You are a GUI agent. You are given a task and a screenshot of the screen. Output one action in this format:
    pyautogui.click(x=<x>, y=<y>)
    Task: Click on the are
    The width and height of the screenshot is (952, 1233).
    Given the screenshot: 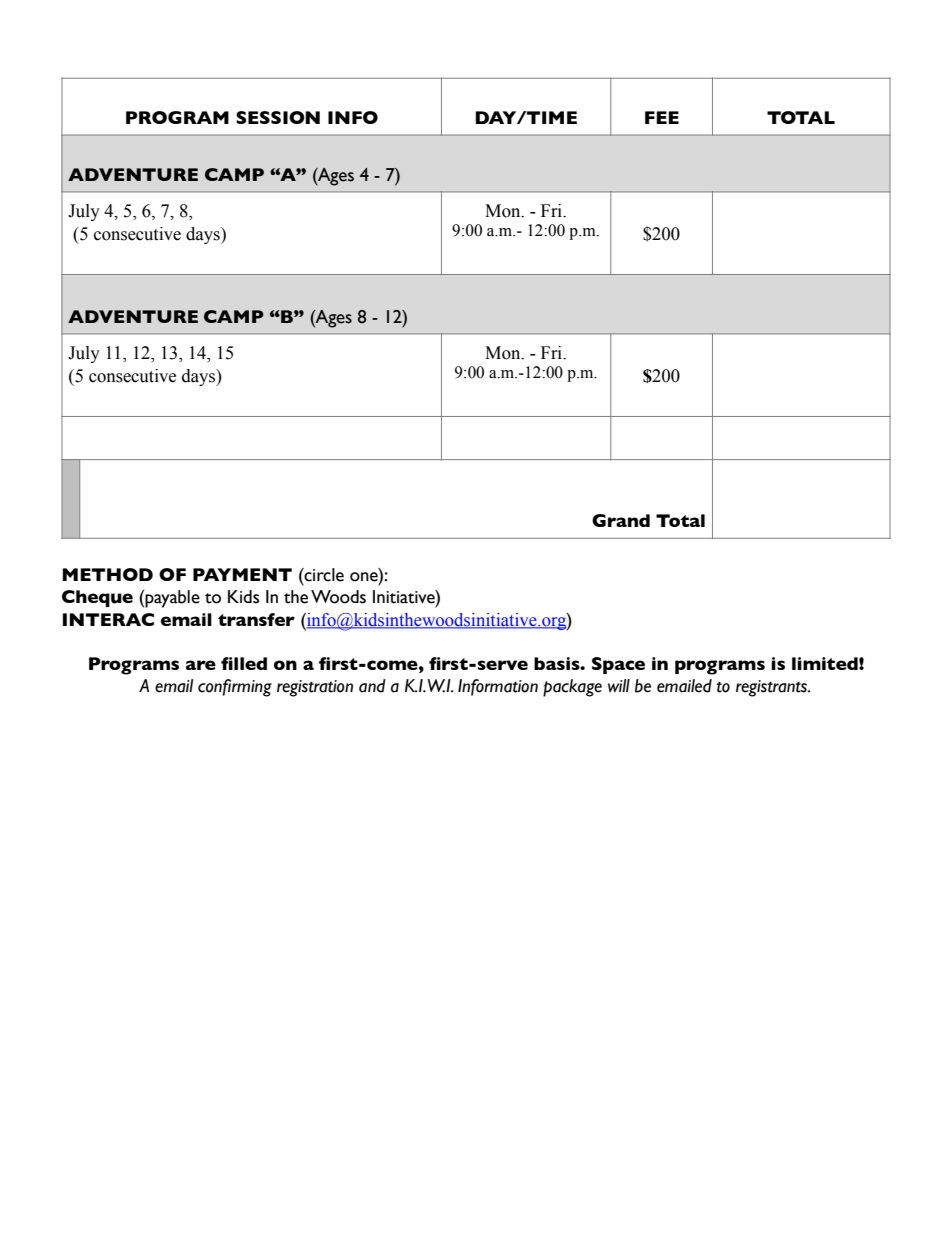 What is the action you would take?
    pyautogui.click(x=201, y=665)
